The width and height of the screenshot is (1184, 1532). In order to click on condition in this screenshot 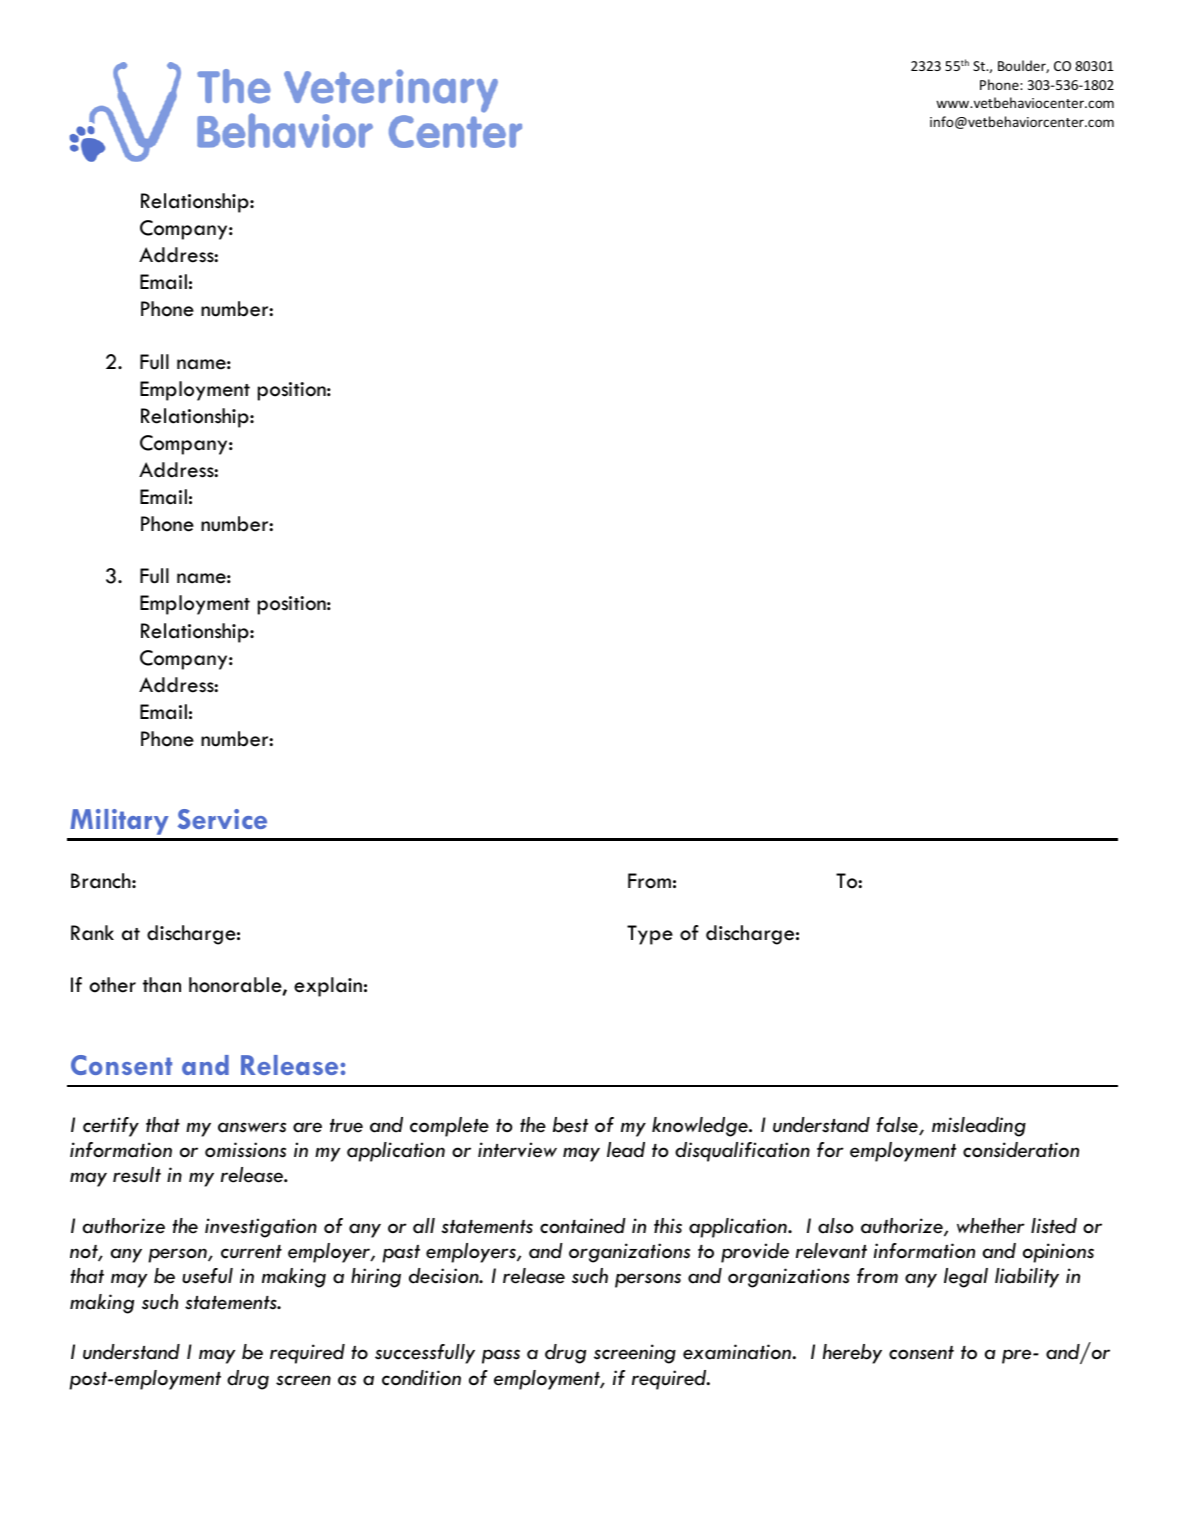, I will do `click(421, 1378)`.
